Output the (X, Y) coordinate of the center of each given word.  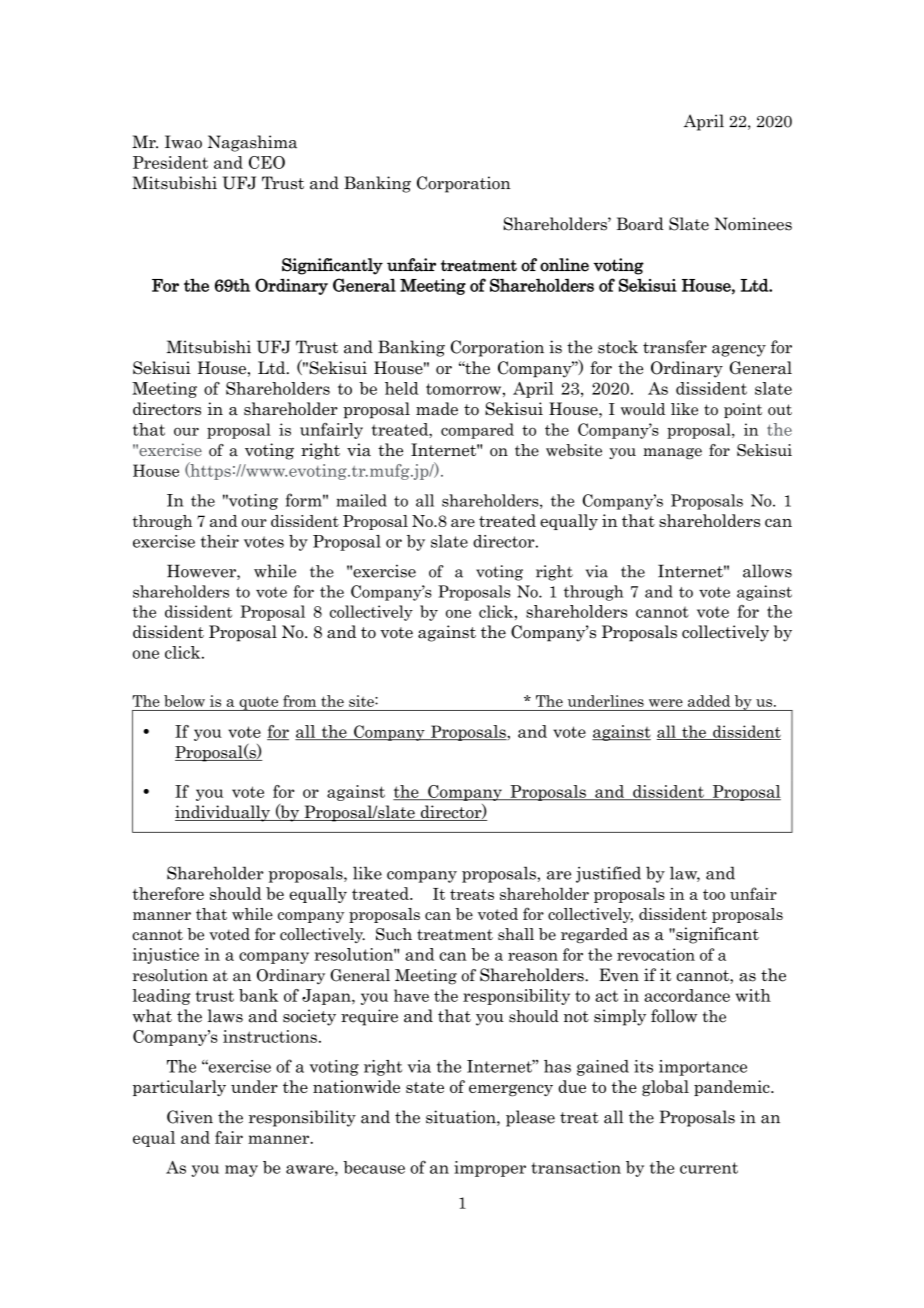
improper (490, 1169)
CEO (267, 162)
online (564, 265)
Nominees (753, 224)
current (709, 1168)
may (241, 1171)
